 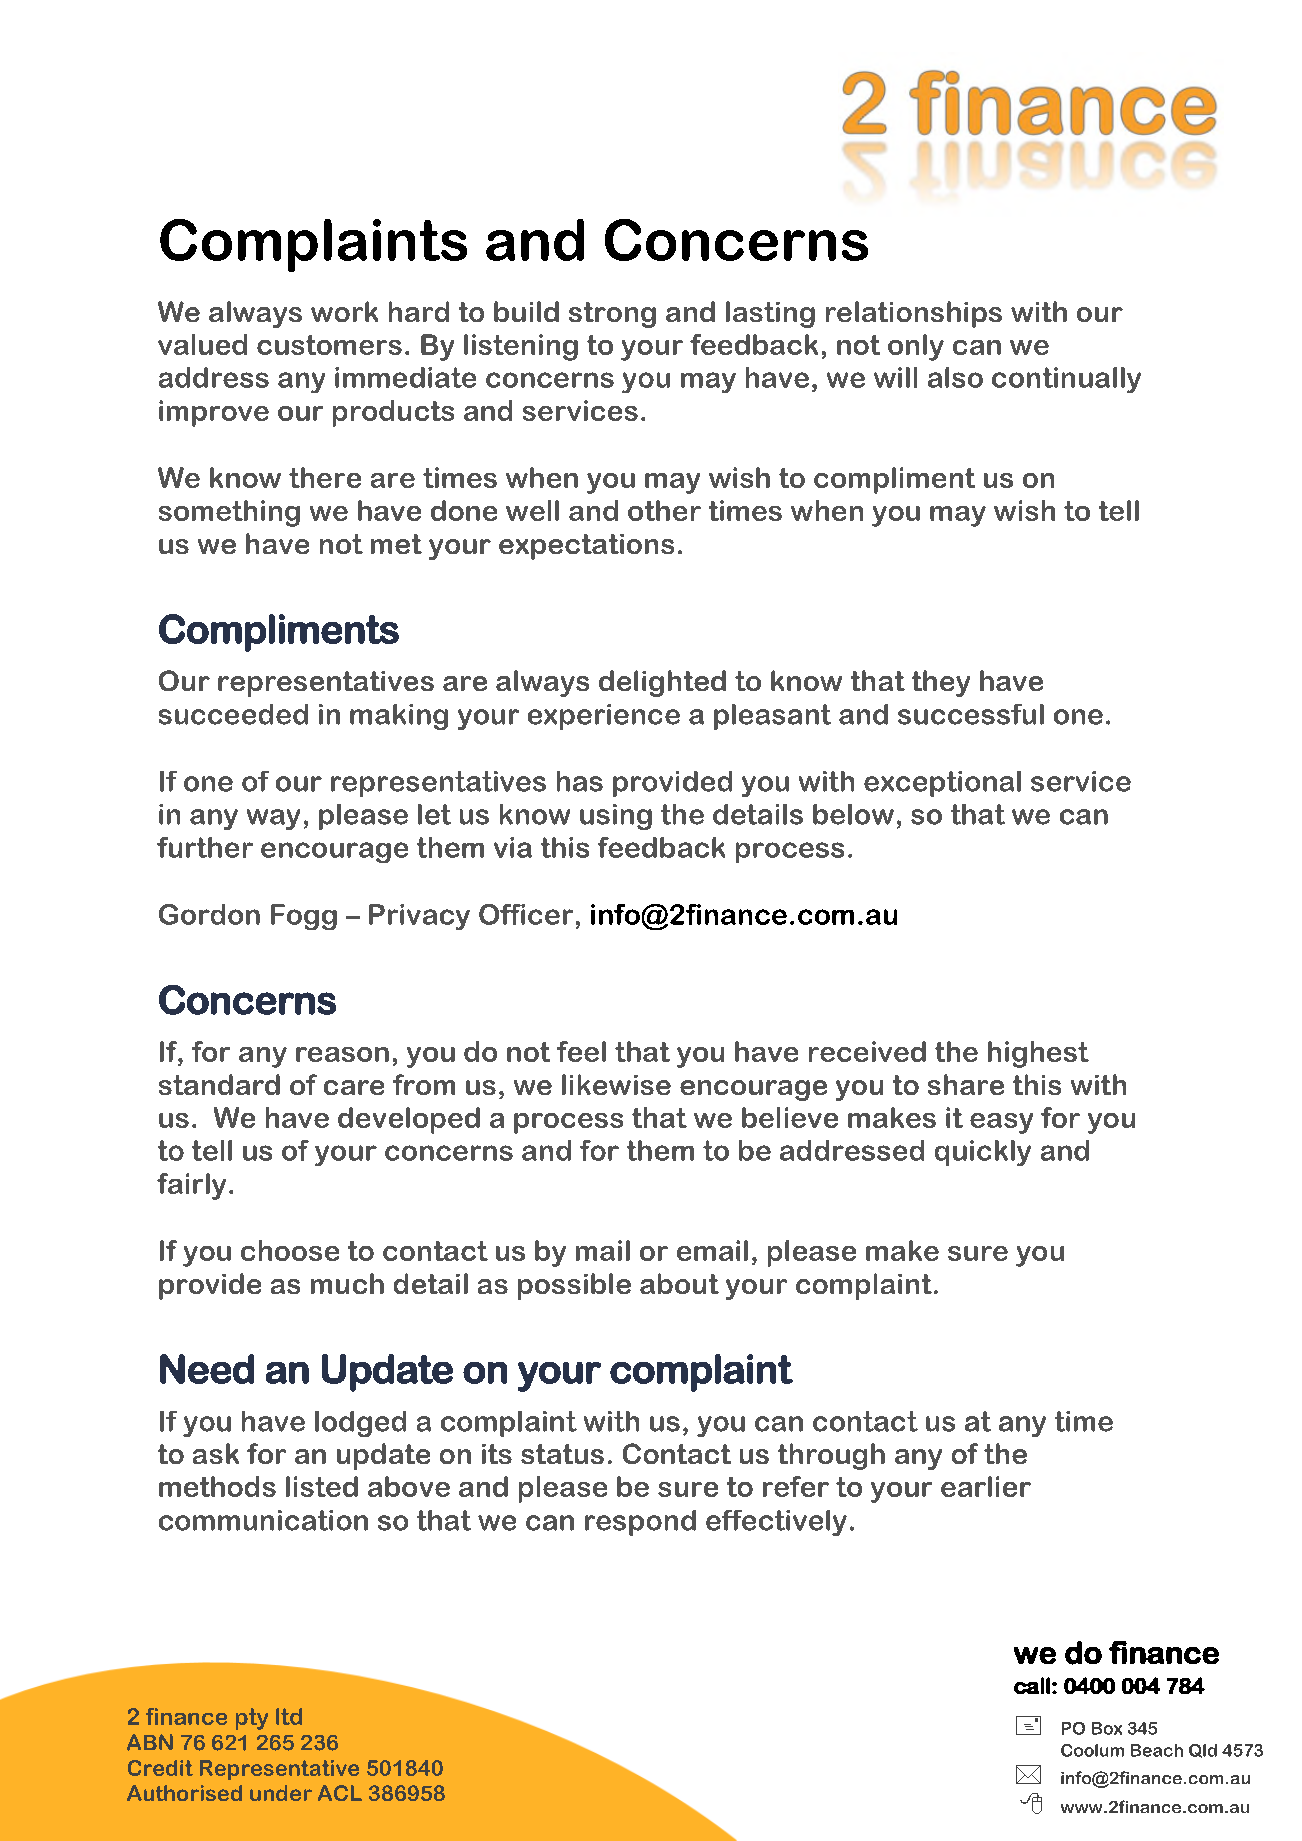 What do you see at coordinates (679, 1283) in the image?
I see `about` at bounding box center [679, 1283].
